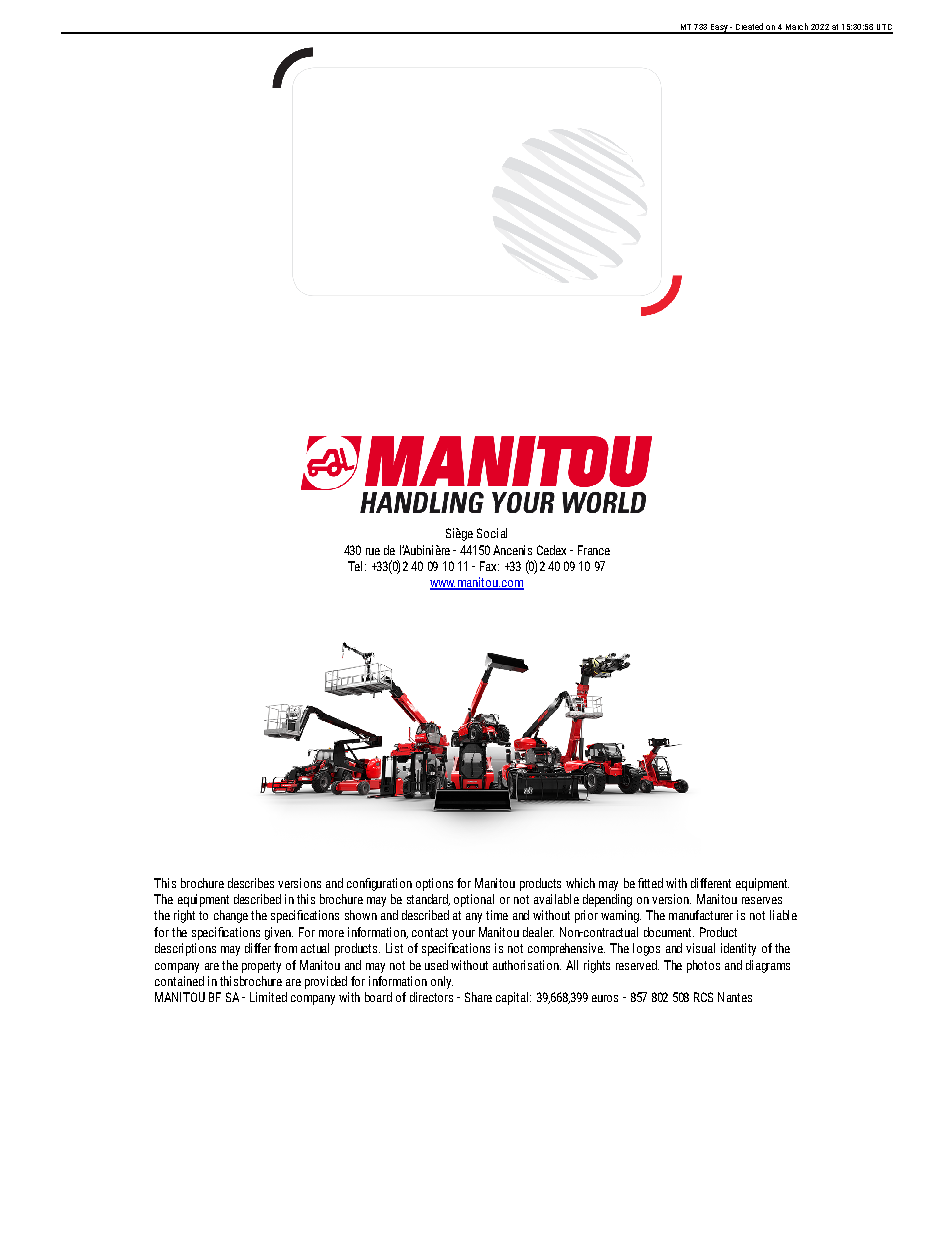 The height and width of the document is (1233, 952). What do you see at coordinates (489, 566) in the document?
I see `Fax` at bounding box center [489, 566].
